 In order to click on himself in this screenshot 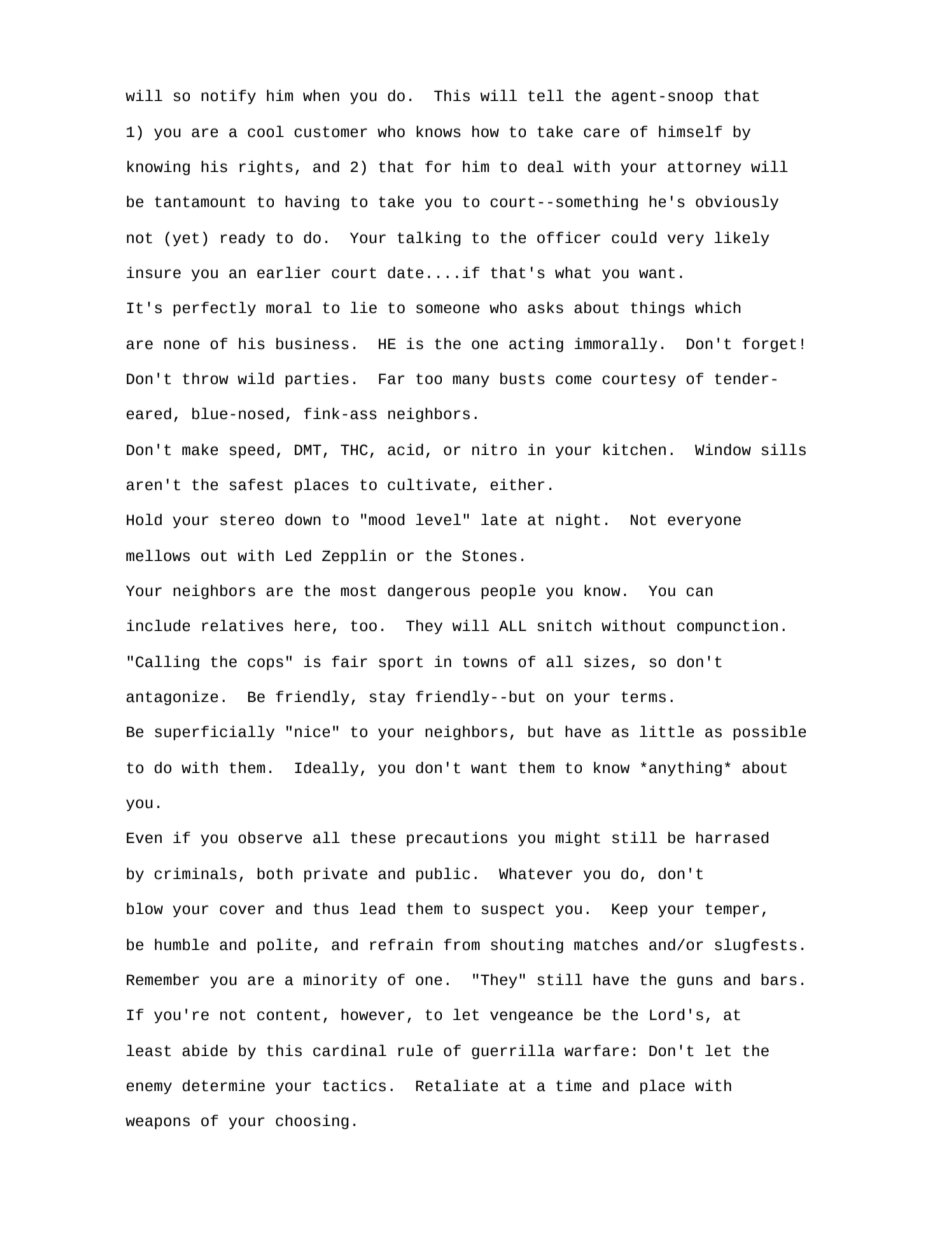, I will do `click(690, 131)`.
